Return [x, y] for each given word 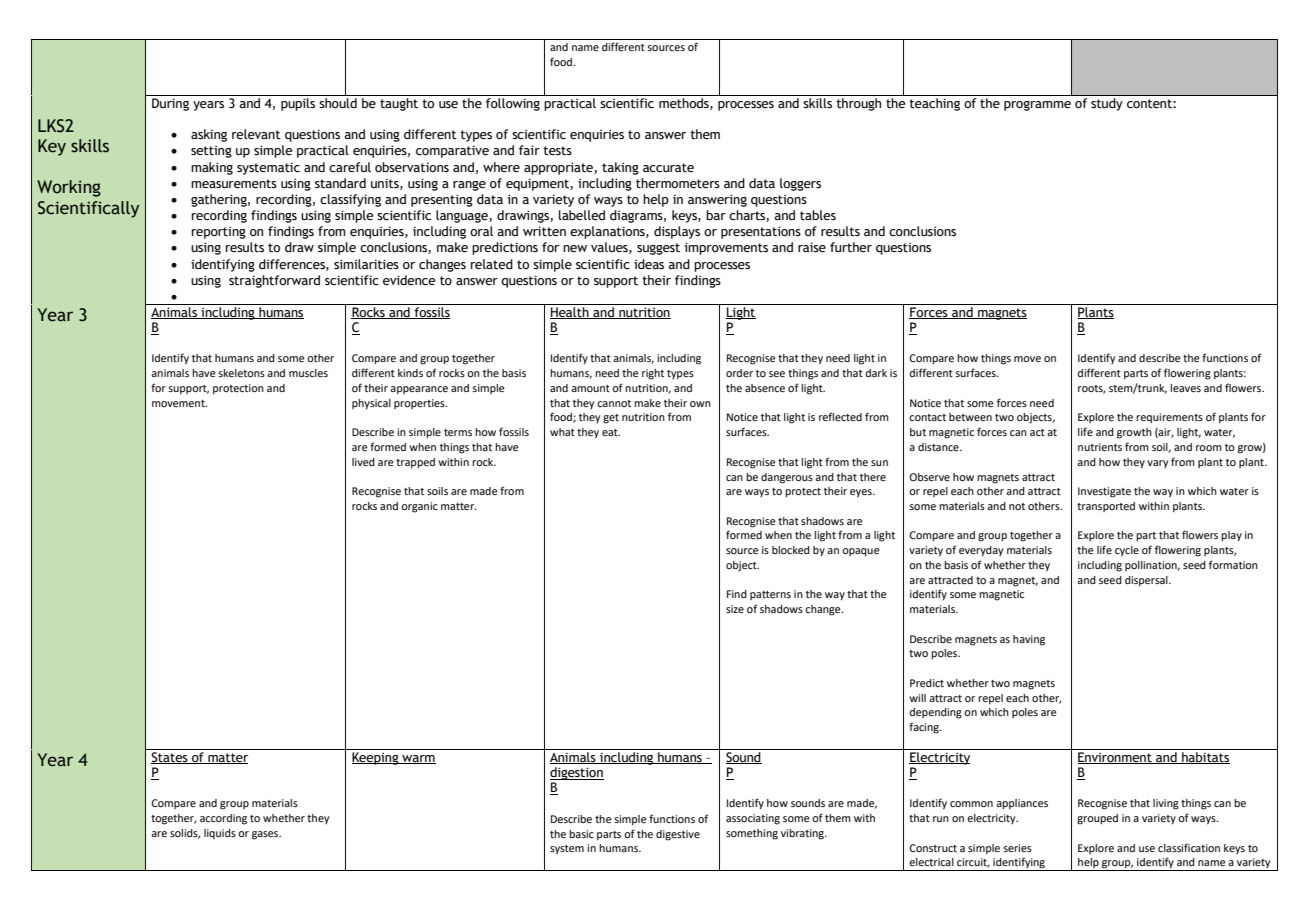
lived [363, 462]
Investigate [1104, 492]
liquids [220, 834]
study [1106, 104]
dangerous [787, 478]
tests [557, 151]
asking [209, 135]
